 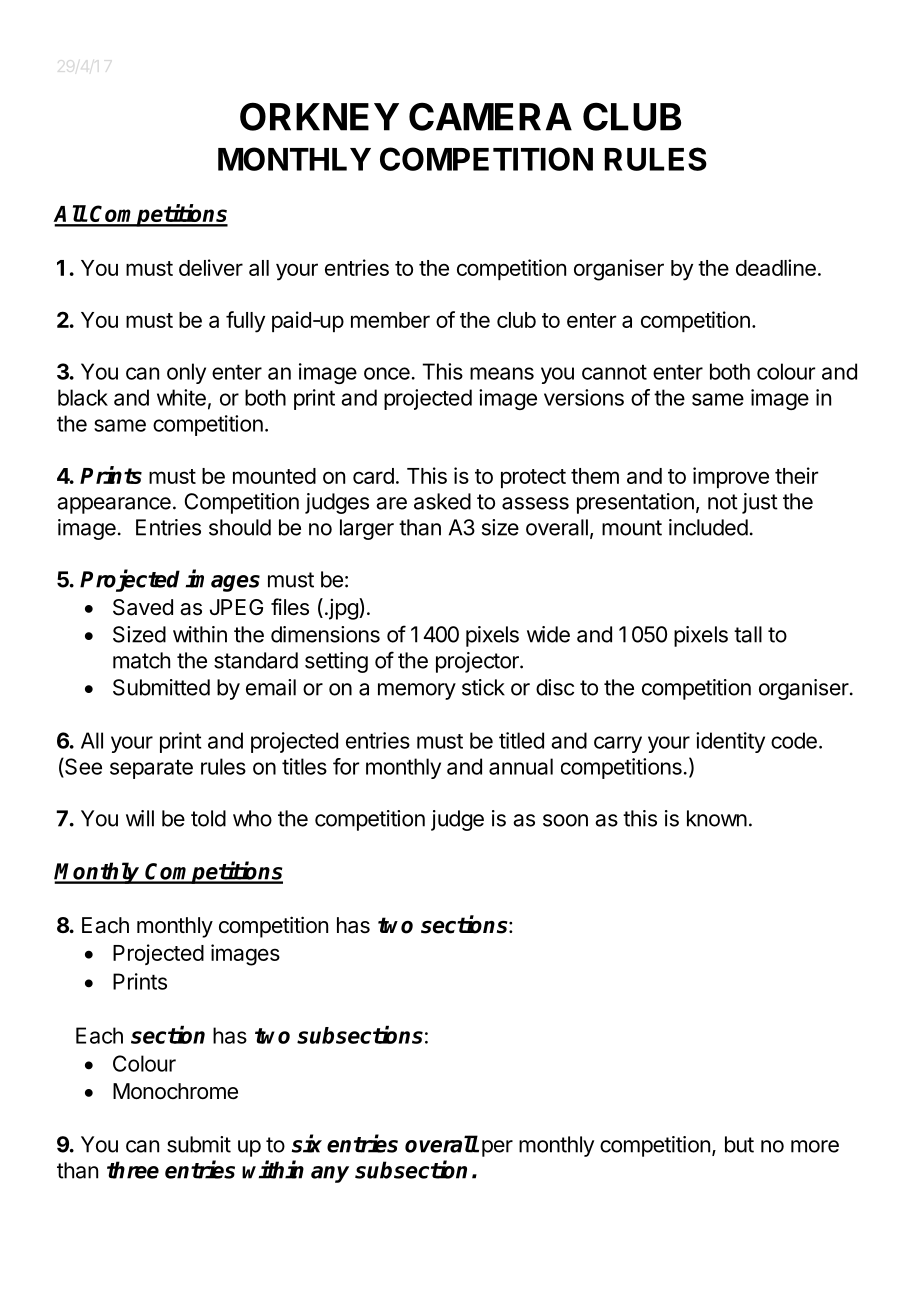 I want to click on CAMERA, so click(x=490, y=116).
